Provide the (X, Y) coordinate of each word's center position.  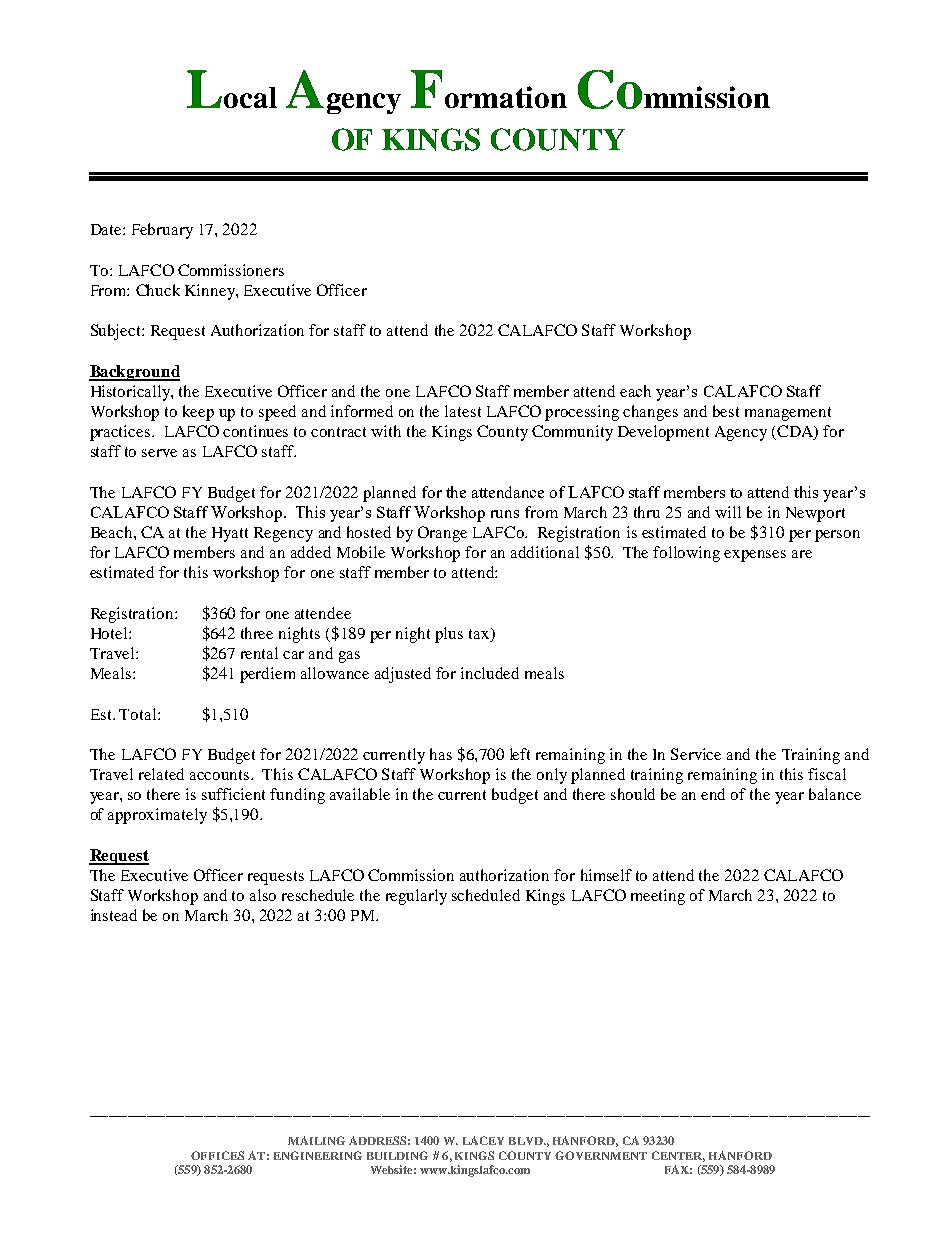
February (162, 231)
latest (463, 411)
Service (696, 754)
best (726, 411)
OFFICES (217, 1155)
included (490, 673)
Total (139, 714)
